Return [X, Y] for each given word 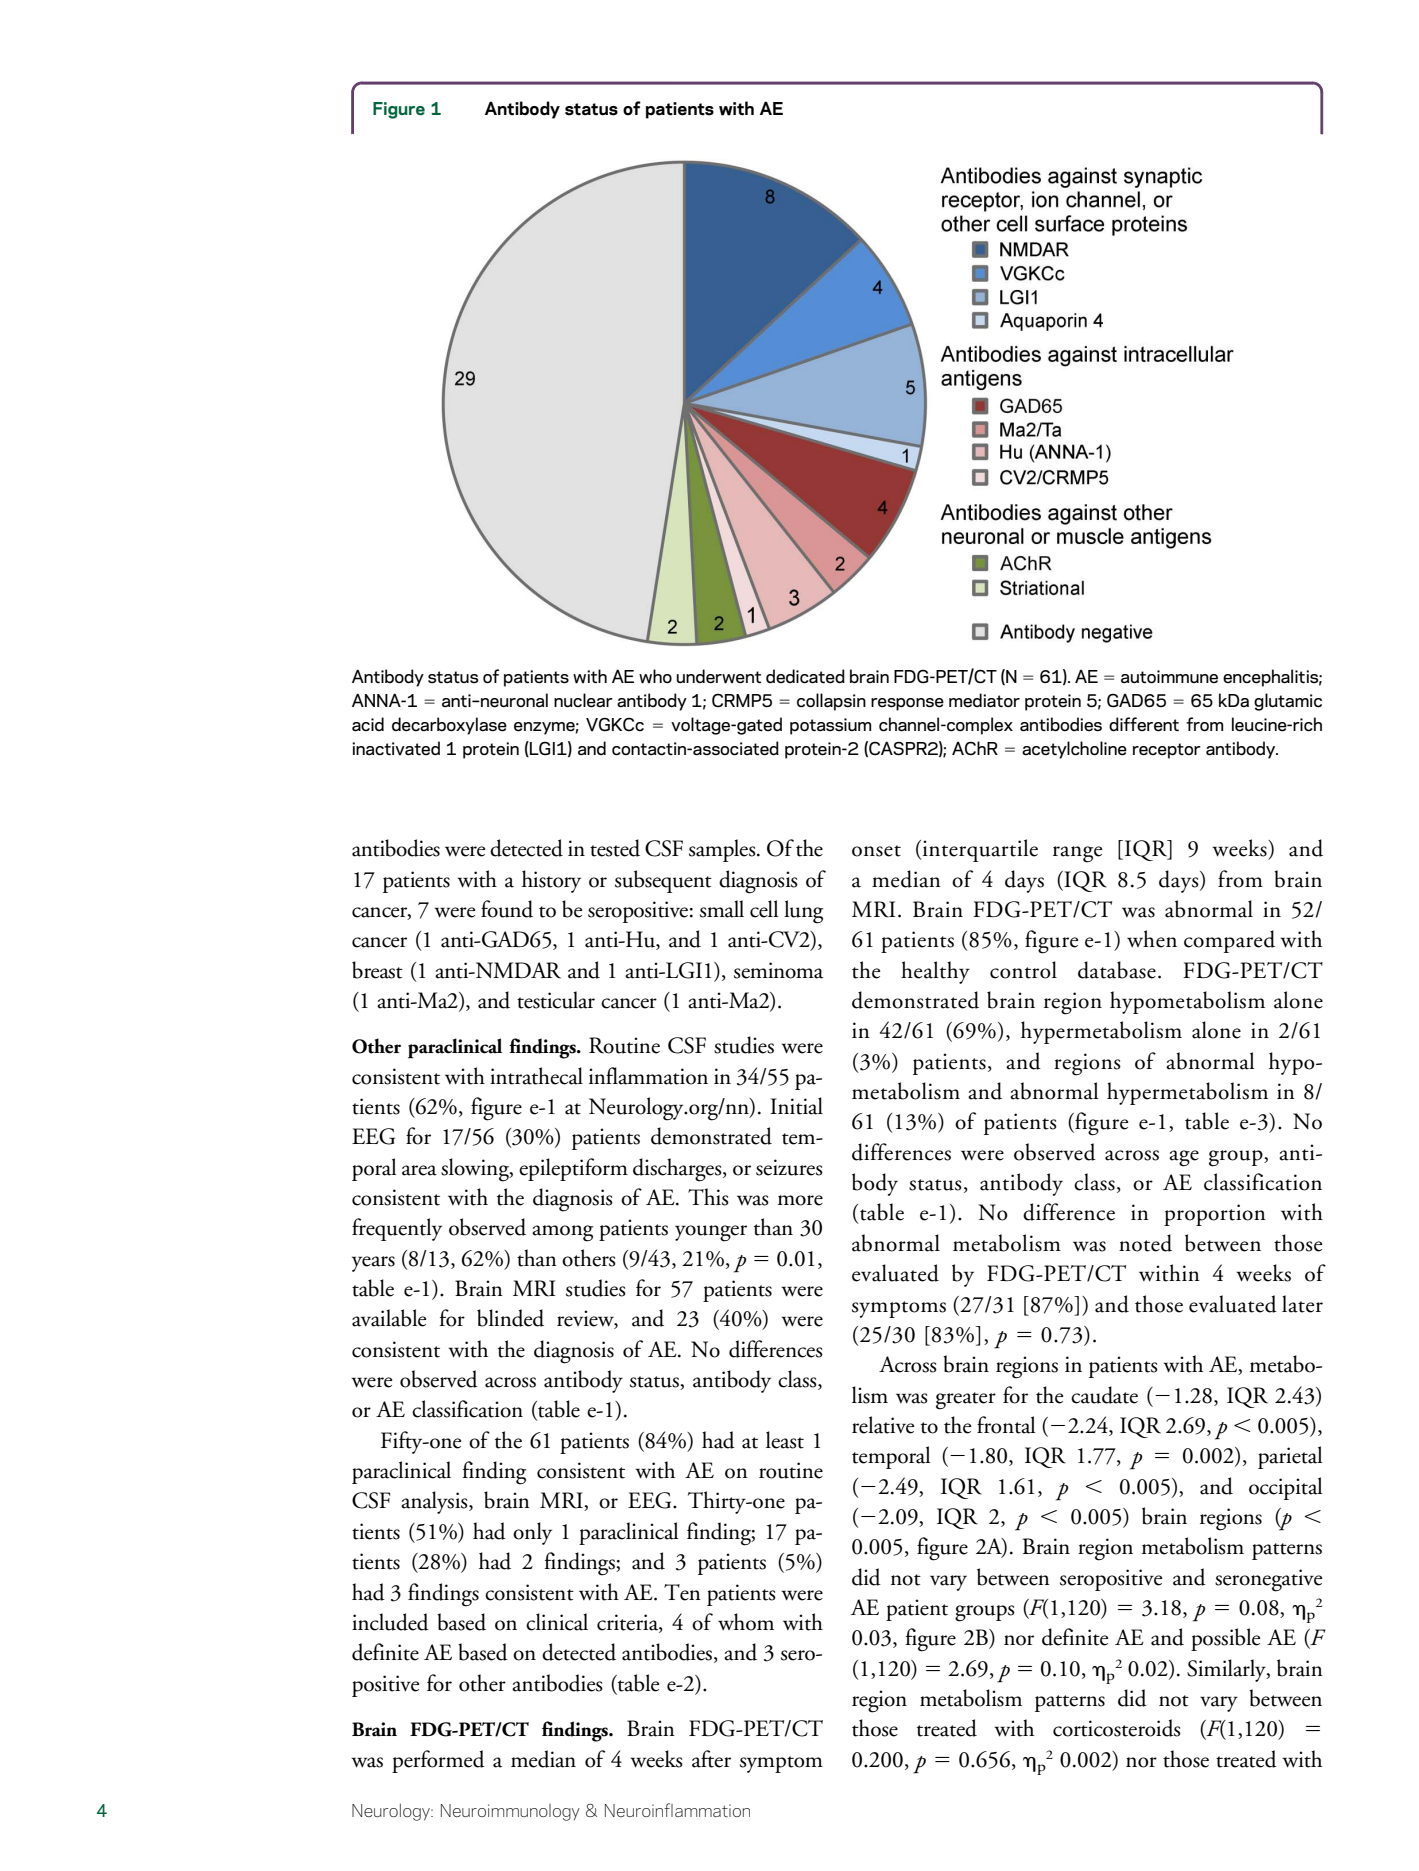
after [711, 1759]
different [1144, 724]
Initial [796, 1106]
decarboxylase [449, 726]
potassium [830, 726]
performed [438, 1761]
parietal [1290, 1457]
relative [883, 1425]
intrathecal [536, 1076]
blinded [510, 1318]
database [1117, 970]
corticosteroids [1117, 1728]
